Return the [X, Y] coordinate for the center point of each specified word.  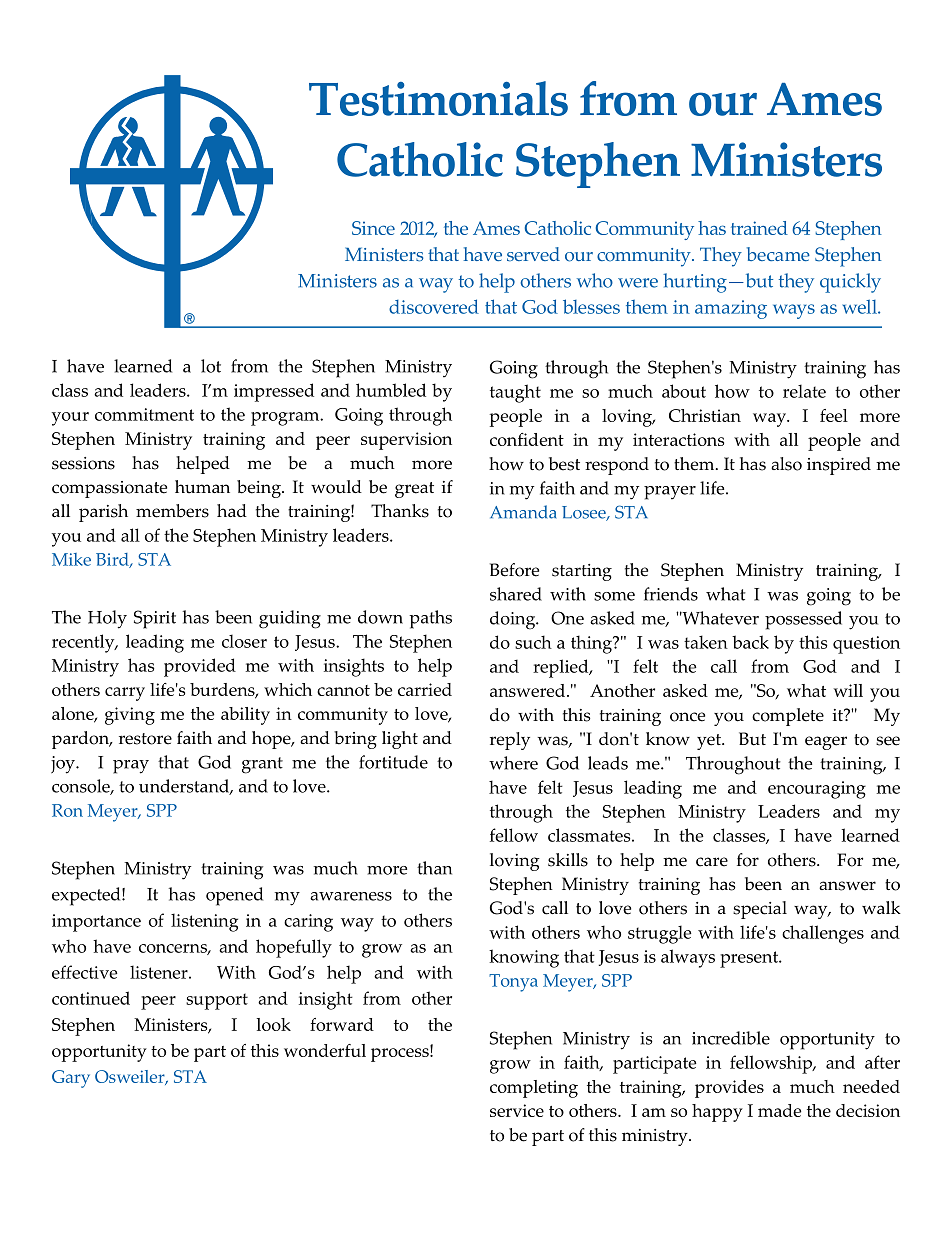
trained [759, 228]
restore [145, 739]
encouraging [817, 790]
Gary [71, 1079]
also [786, 464]
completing [534, 1089]
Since [373, 228]
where [513, 763]
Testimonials [438, 98]
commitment [144, 414]
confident [527, 439]
